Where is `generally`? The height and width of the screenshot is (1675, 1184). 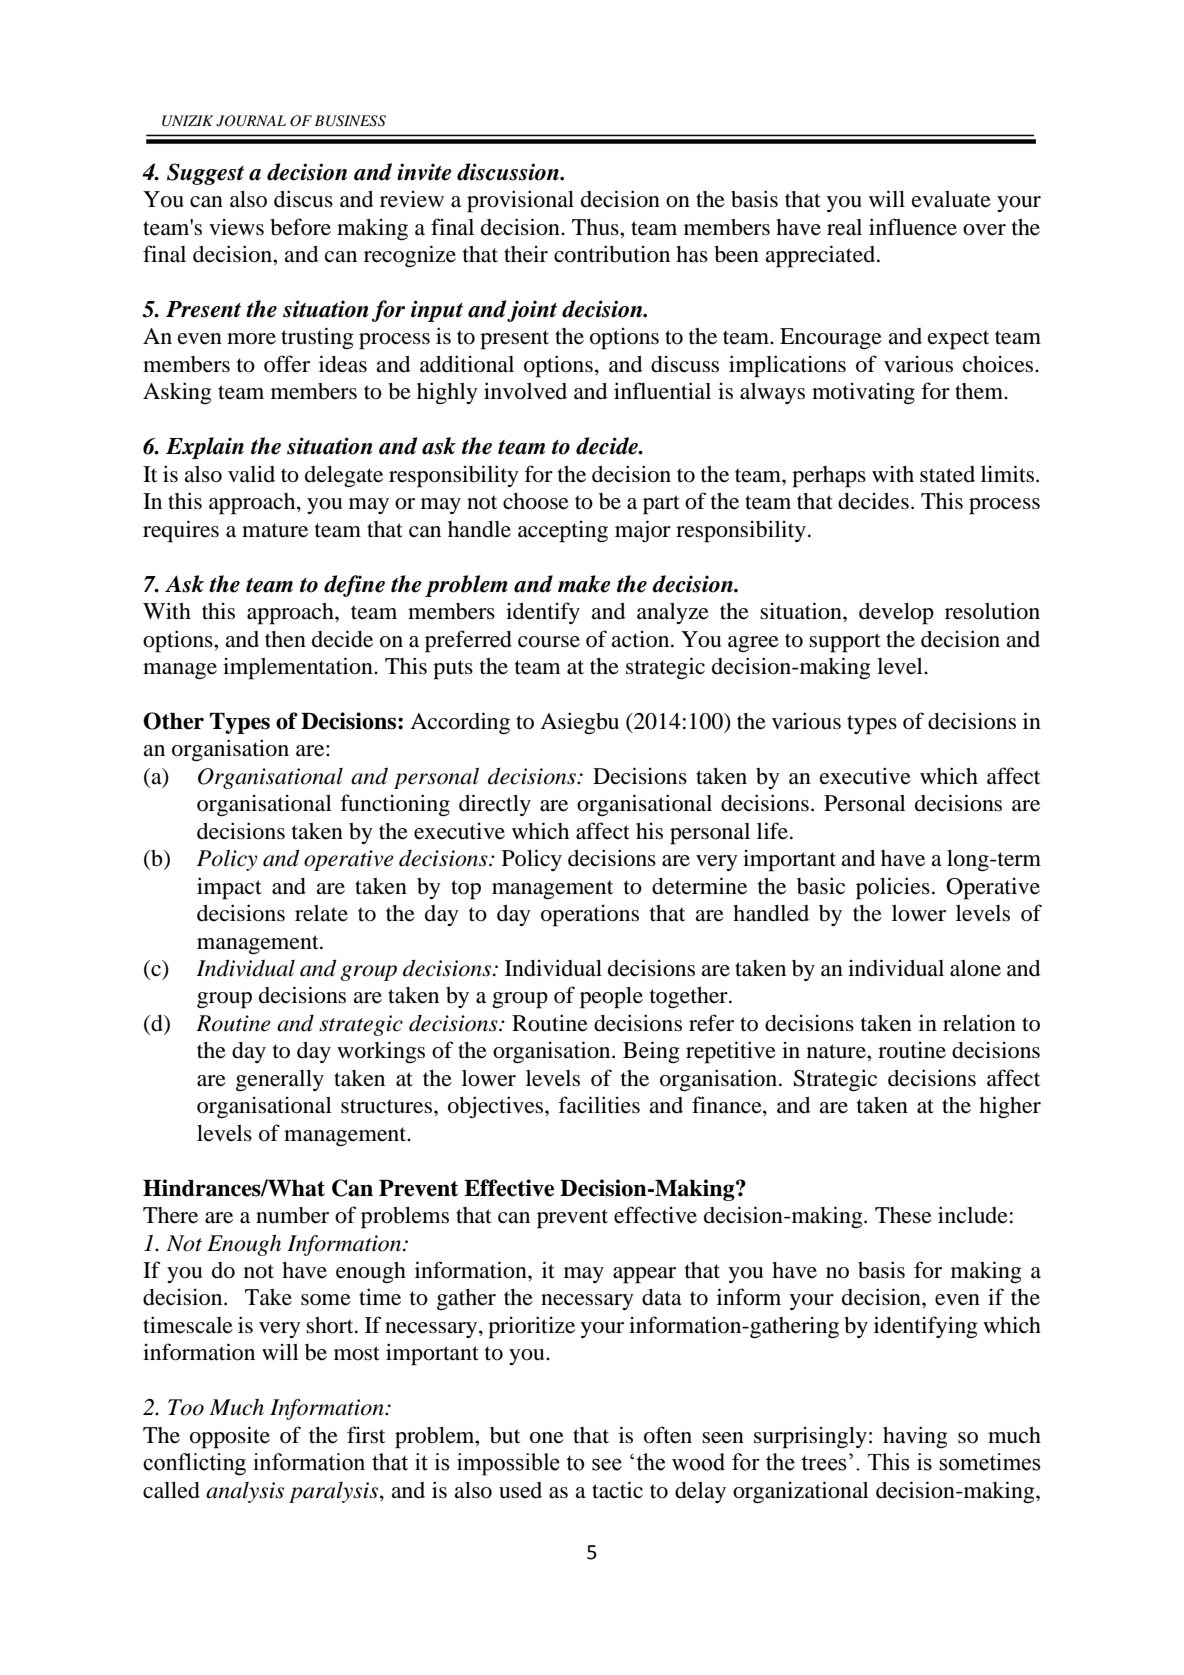
generally is located at coordinates (280, 1081).
